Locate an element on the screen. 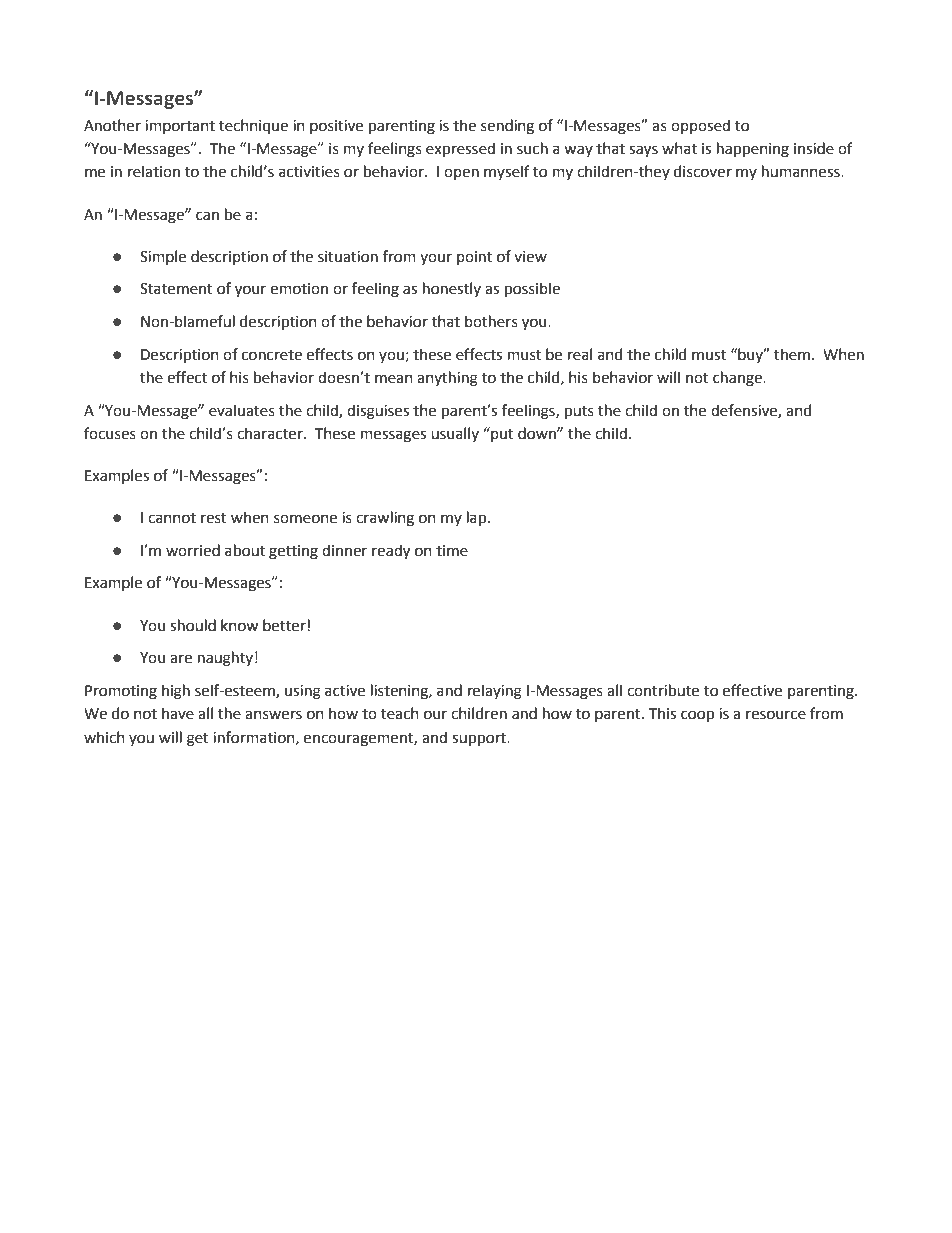 The height and width of the screenshot is (1233, 952). time is located at coordinates (452, 551).
